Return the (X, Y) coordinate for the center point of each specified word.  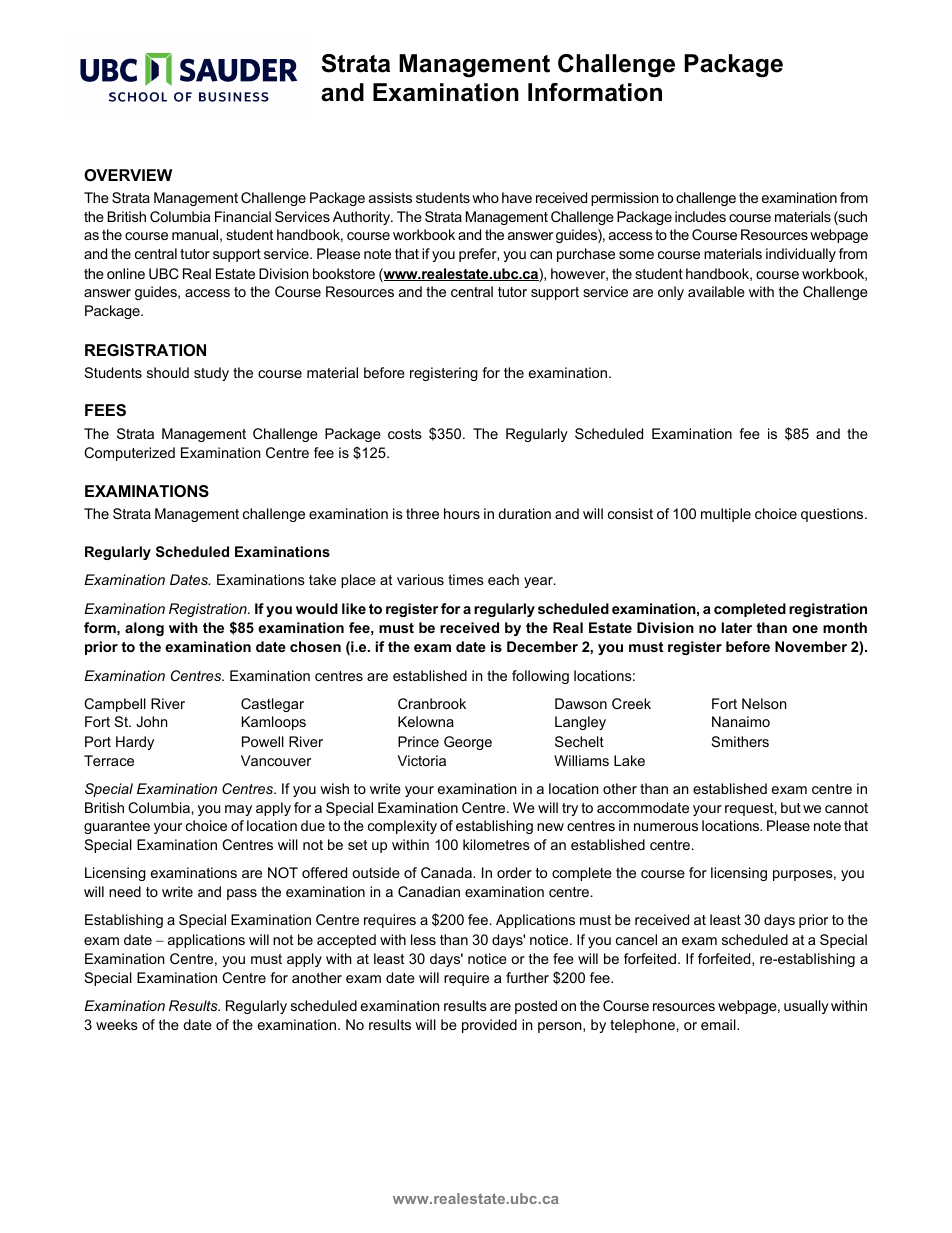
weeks (117, 1024)
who (485, 197)
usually (806, 1007)
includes (700, 216)
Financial (243, 216)
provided (489, 1026)
